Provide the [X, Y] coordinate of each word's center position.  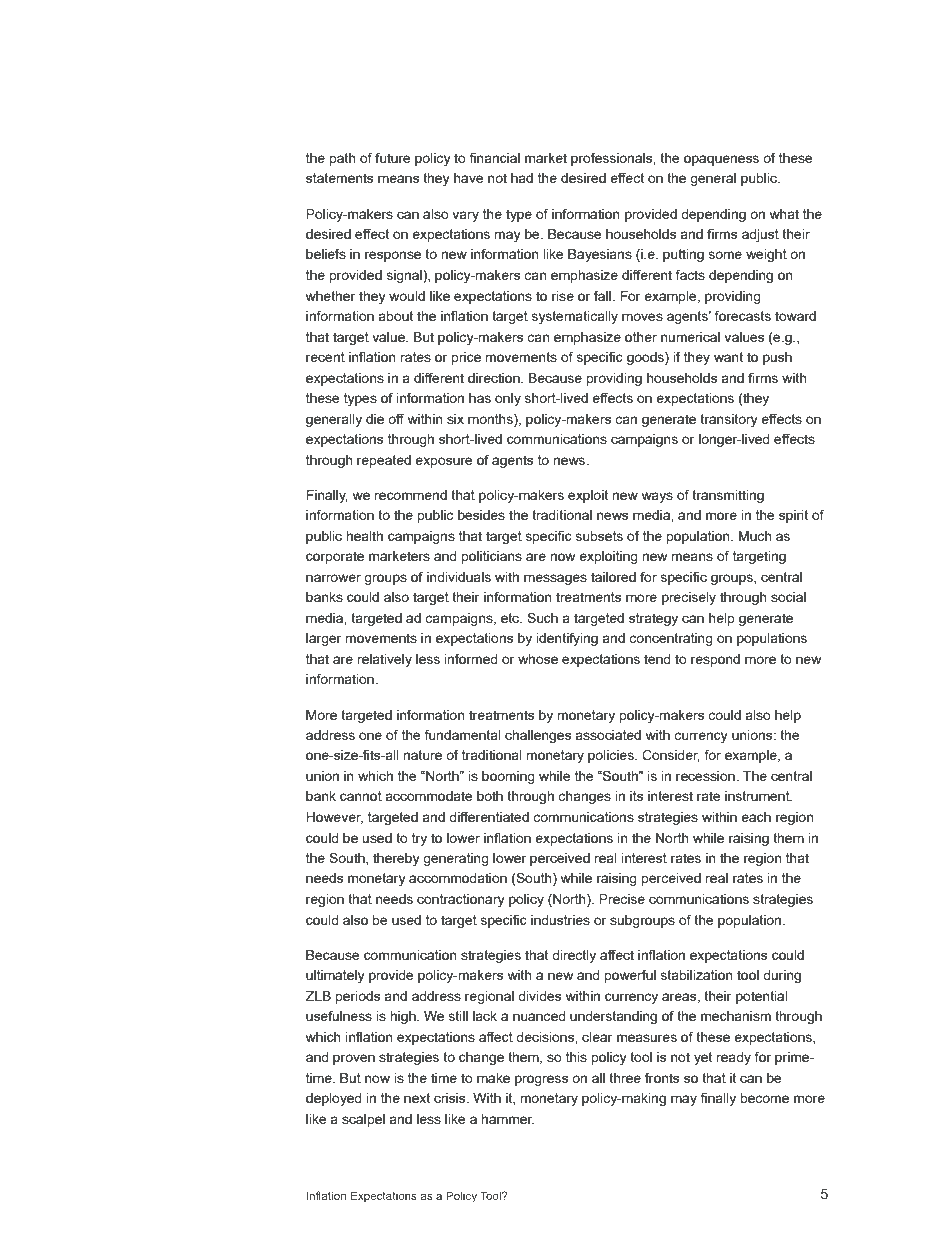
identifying [567, 639]
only [508, 399]
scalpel [363, 1120]
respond [715, 660]
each [756, 817]
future [393, 157]
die [375, 419]
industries [560, 920]
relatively [384, 660]
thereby [396, 859]
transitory [729, 420]
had [522, 178]
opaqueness [721, 160]
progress [541, 1080]
